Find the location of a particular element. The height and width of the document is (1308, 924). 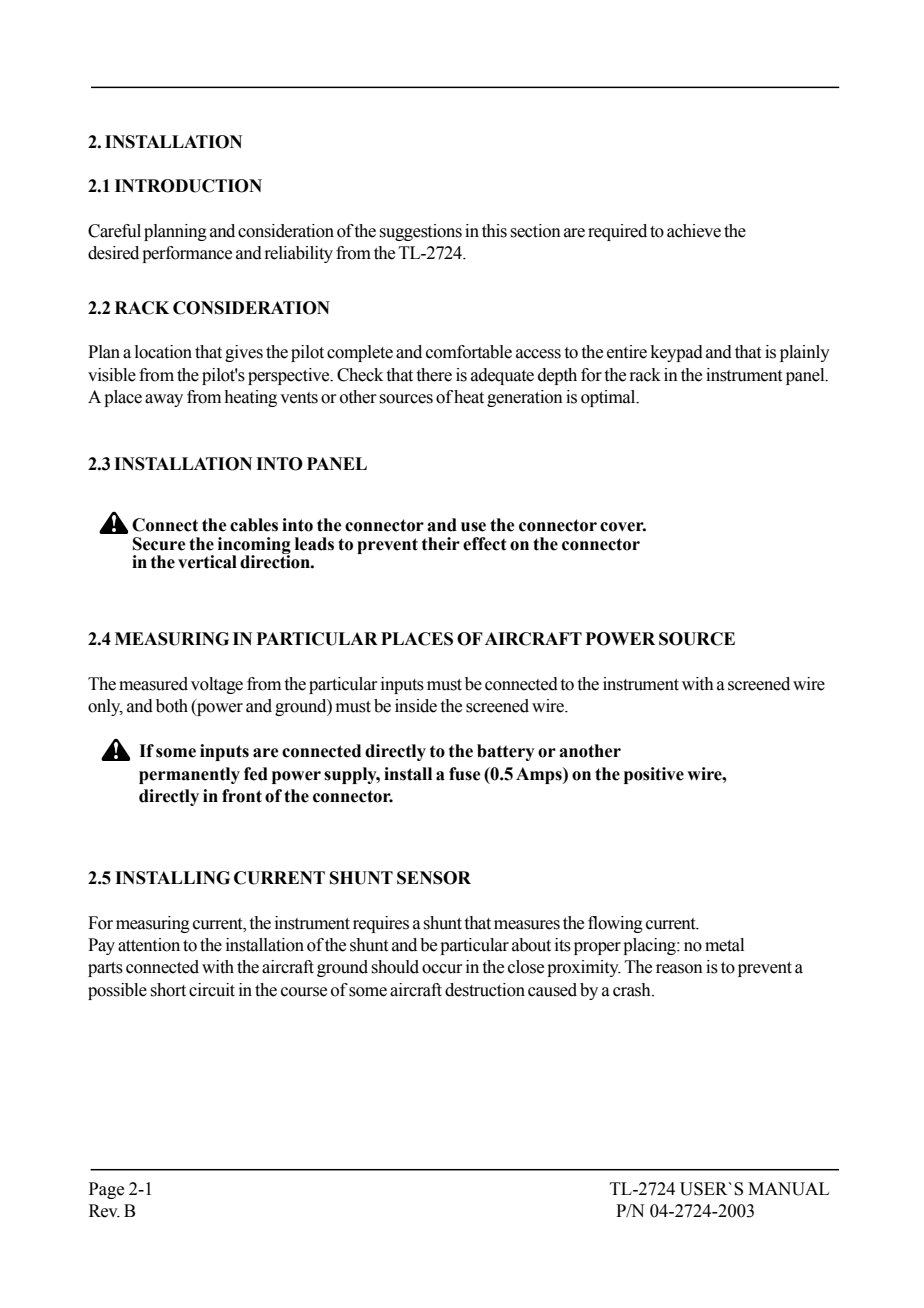

positive is located at coordinates (654, 775).
